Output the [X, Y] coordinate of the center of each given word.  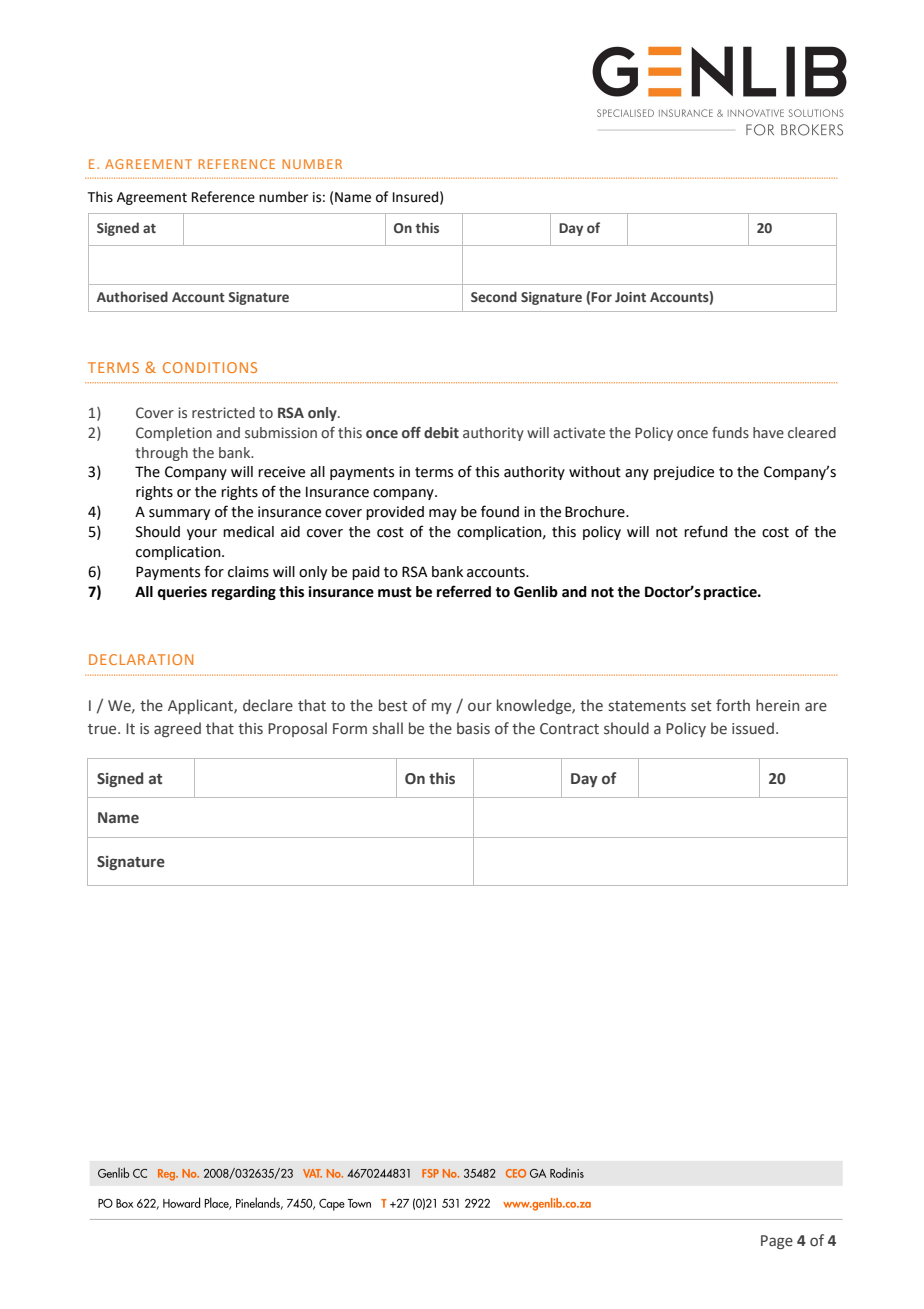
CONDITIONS [210, 367]
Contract [569, 729]
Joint [630, 297]
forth [733, 705]
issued [753, 728]
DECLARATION [141, 659]
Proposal [297, 729]
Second [494, 296]
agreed [177, 729]
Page [777, 1242]
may [443, 514]
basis [473, 728]
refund [706, 531]
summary [179, 514]
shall [388, 728]
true [103, 729]
